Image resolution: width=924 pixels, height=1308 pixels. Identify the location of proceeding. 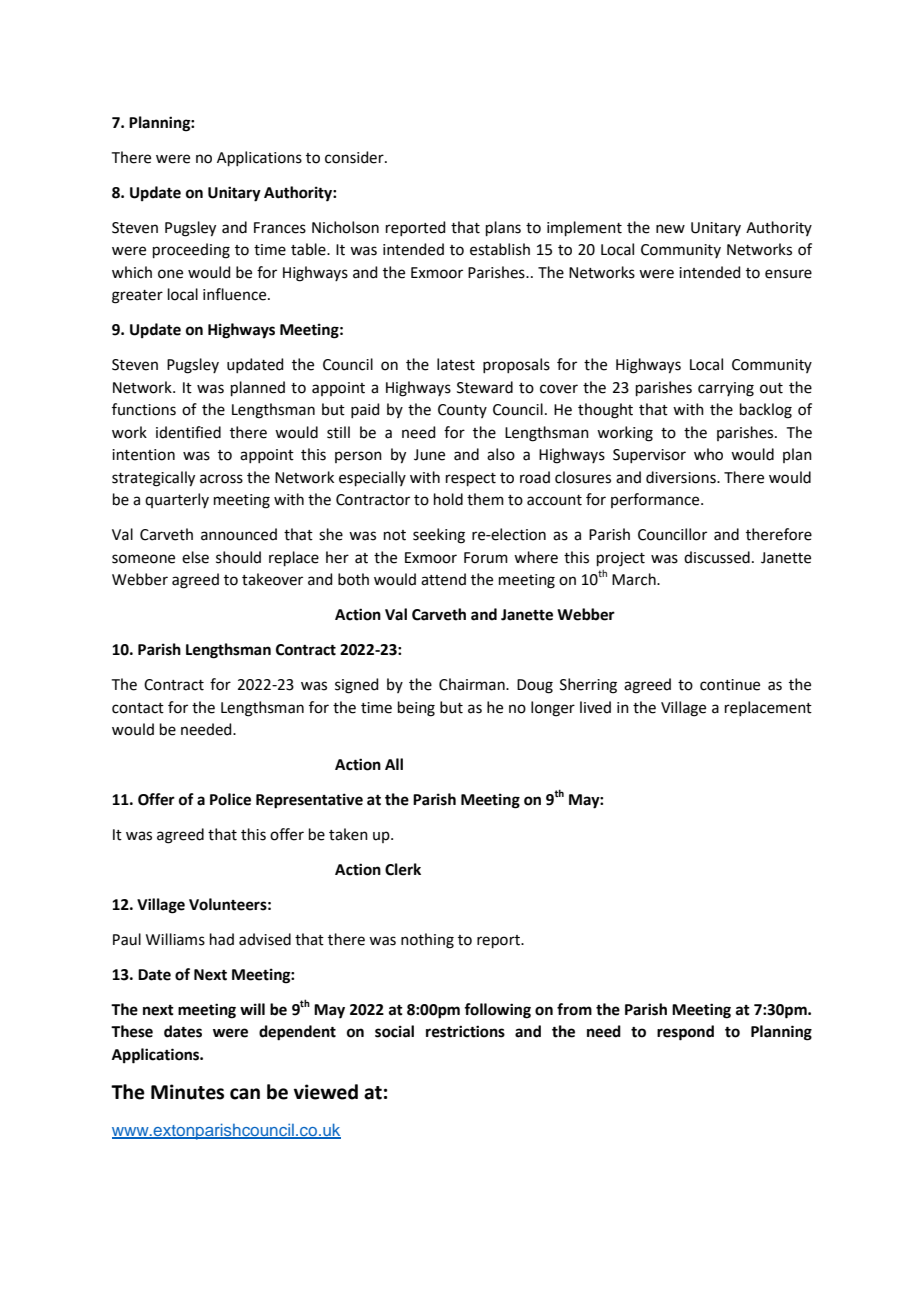
(191, 251).
